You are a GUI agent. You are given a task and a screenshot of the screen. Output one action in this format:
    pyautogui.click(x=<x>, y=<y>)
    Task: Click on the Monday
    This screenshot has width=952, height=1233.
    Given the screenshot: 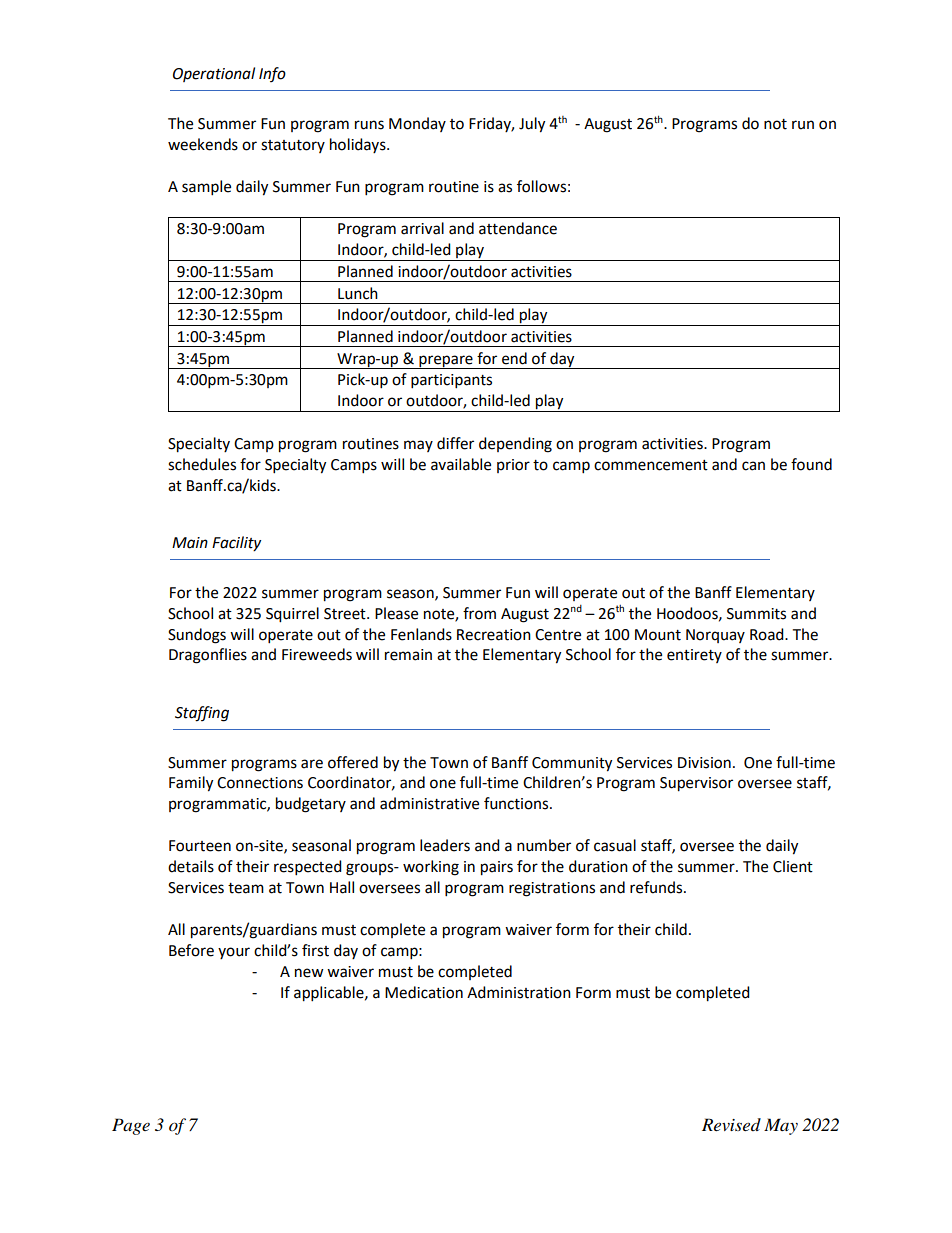 What is the action you would take?
    pyautogui.click(x=417, y=124)
